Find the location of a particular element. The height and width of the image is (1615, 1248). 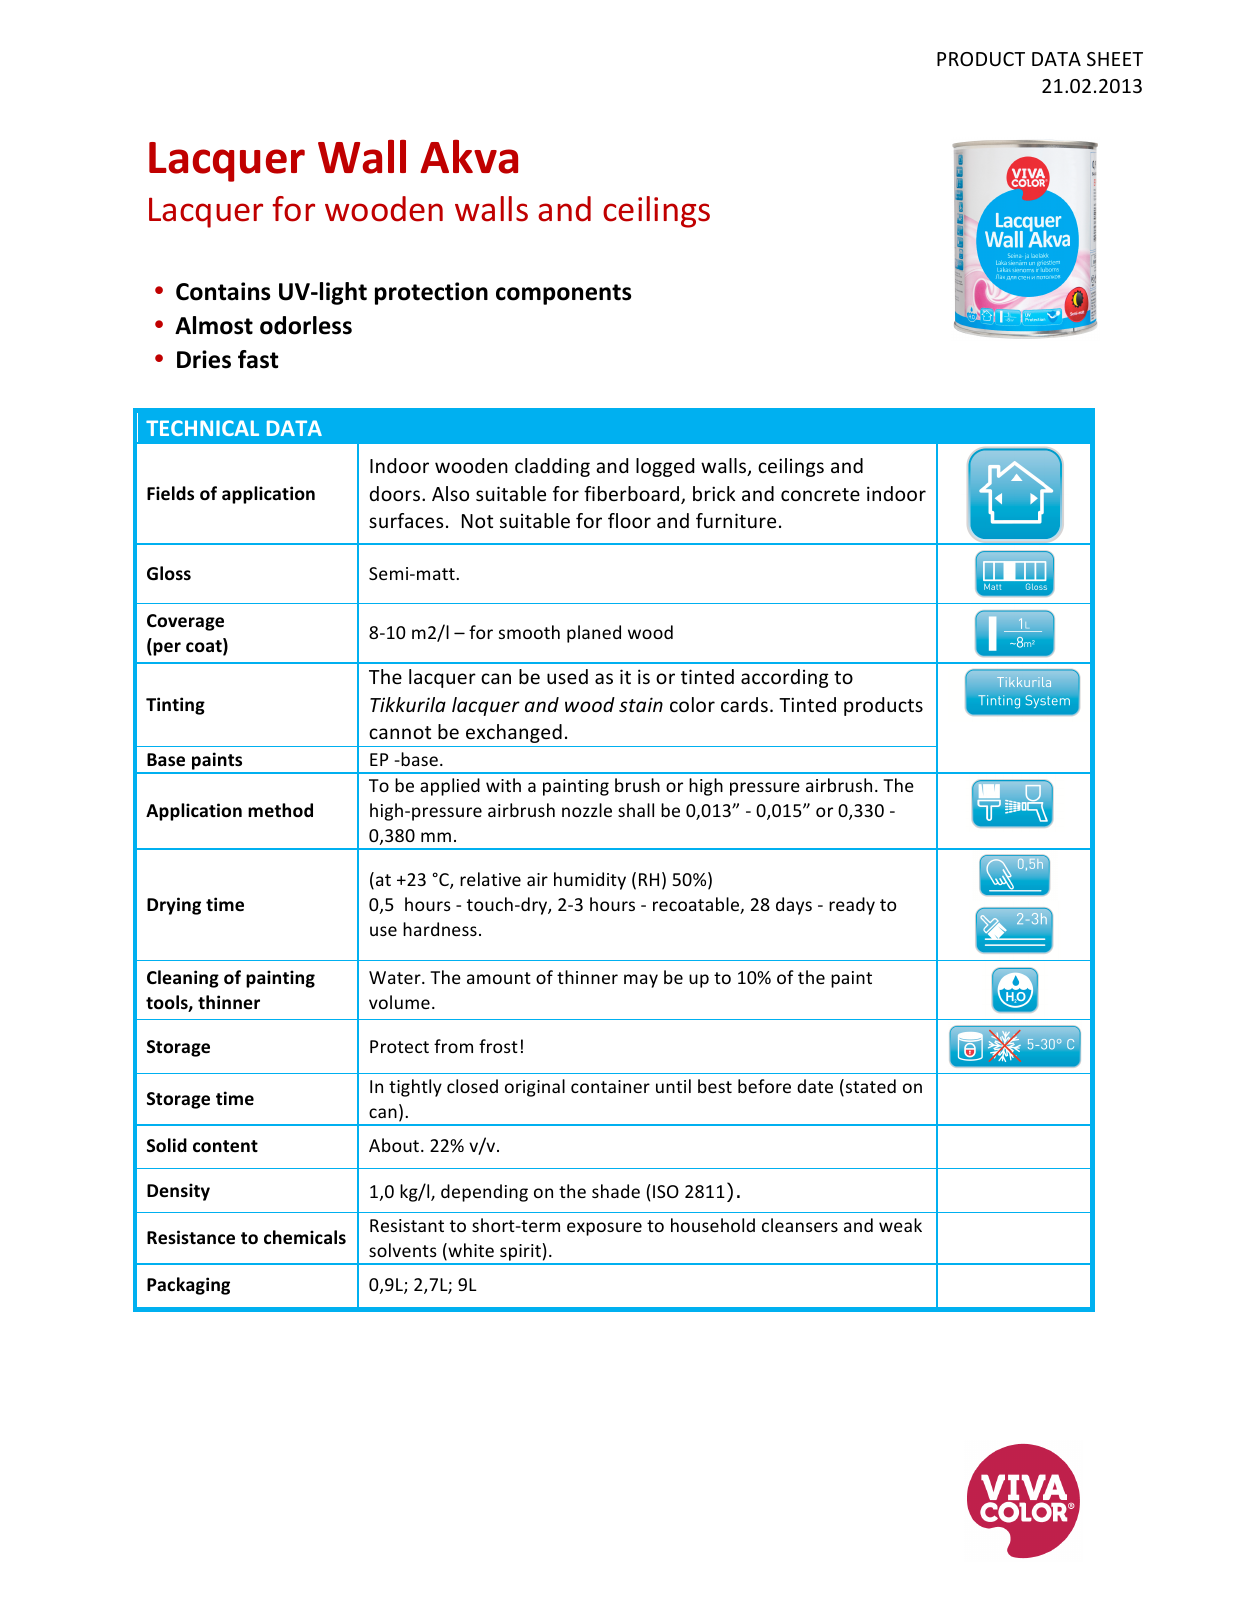

concrete is located at coordinates (820, 494).
